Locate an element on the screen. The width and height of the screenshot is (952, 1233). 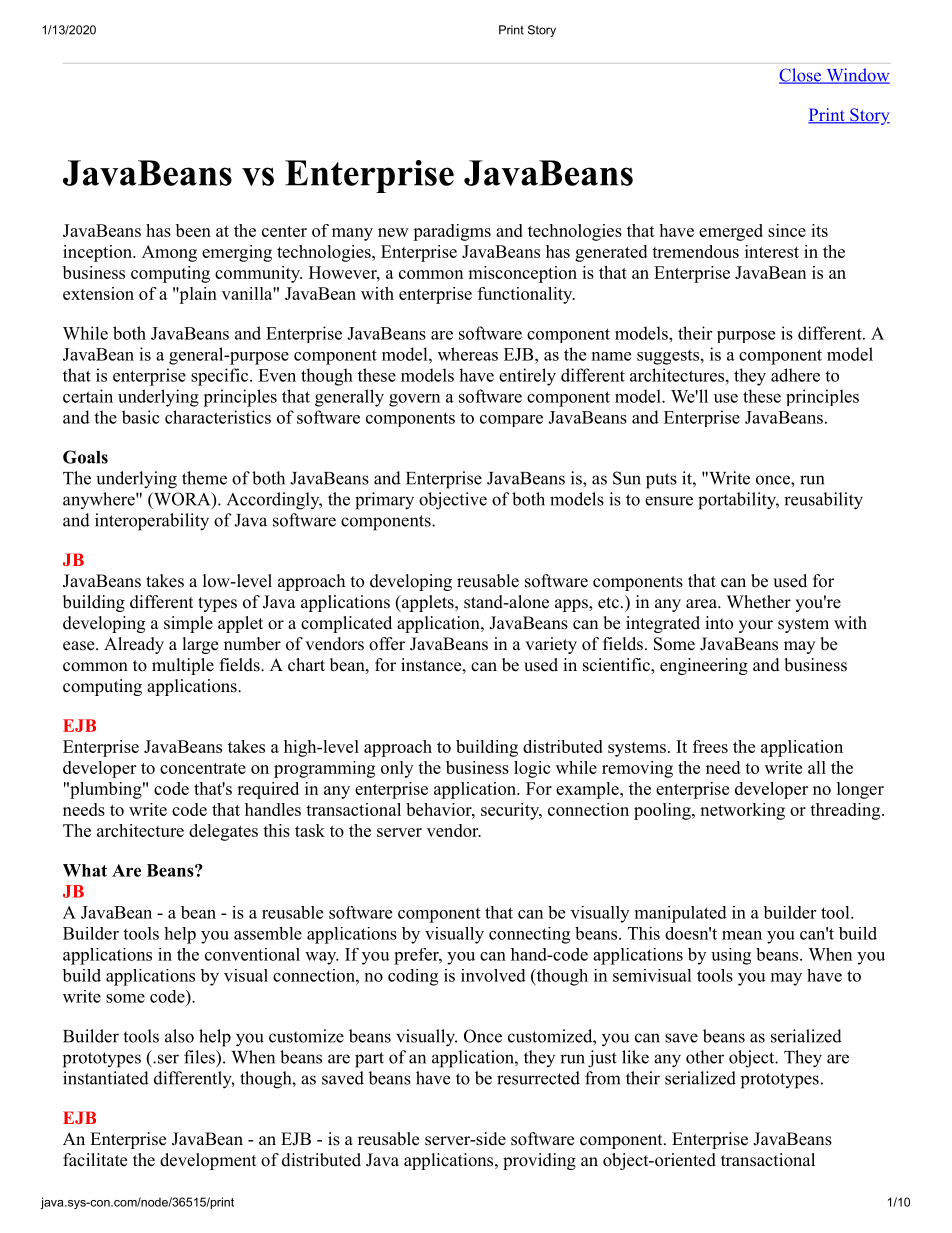
been is located at coordinates (193, 230).
